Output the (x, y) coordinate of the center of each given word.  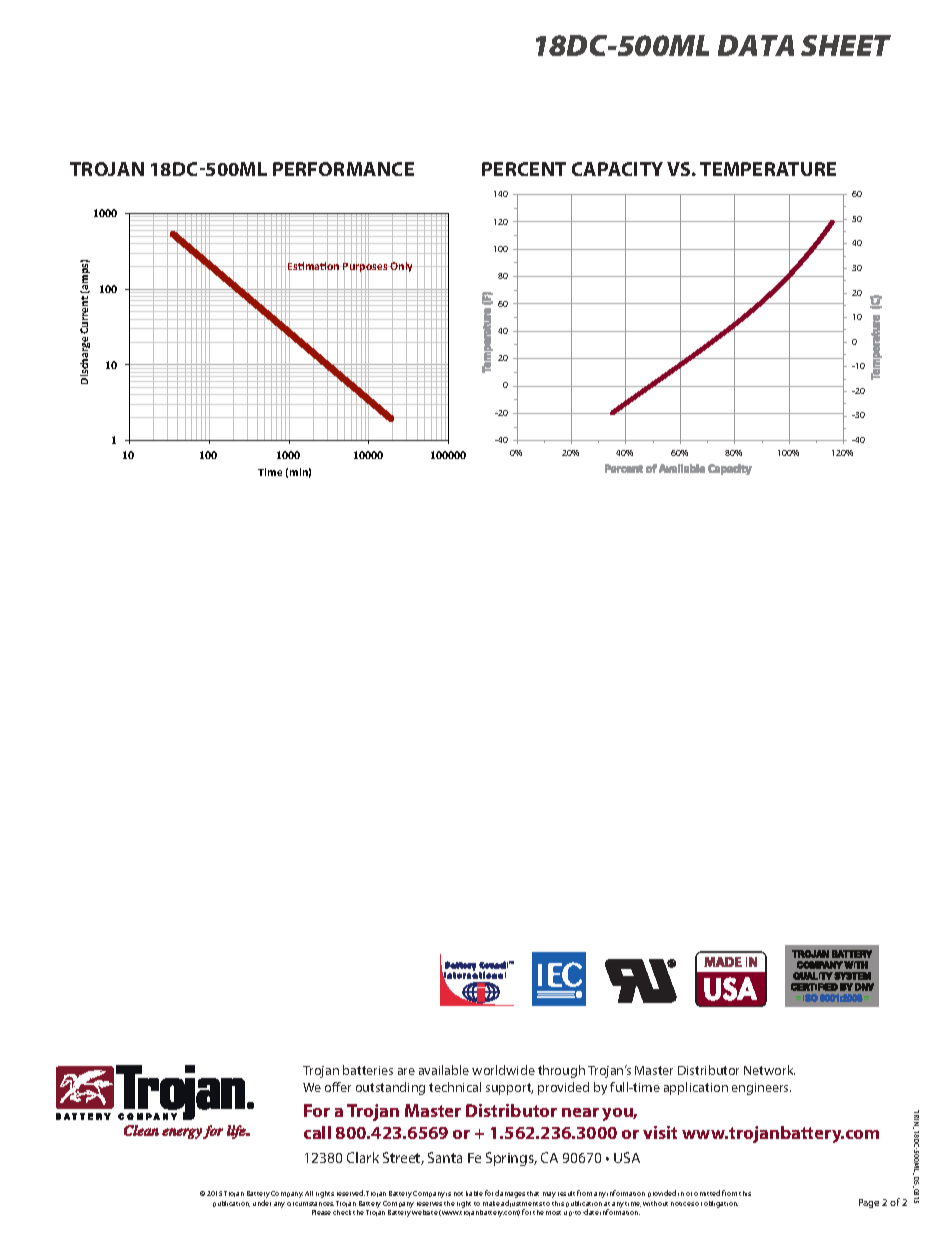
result (566, 1193)
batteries (368, 1070)
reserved (351, 1193)
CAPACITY (617, 169)
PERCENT (524, 169)
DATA (756, 45)
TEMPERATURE (768, 169)
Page (869, 1203)
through (561, 1071)
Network (769, 1070)
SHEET (846, 45)
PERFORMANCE (343, 169)
